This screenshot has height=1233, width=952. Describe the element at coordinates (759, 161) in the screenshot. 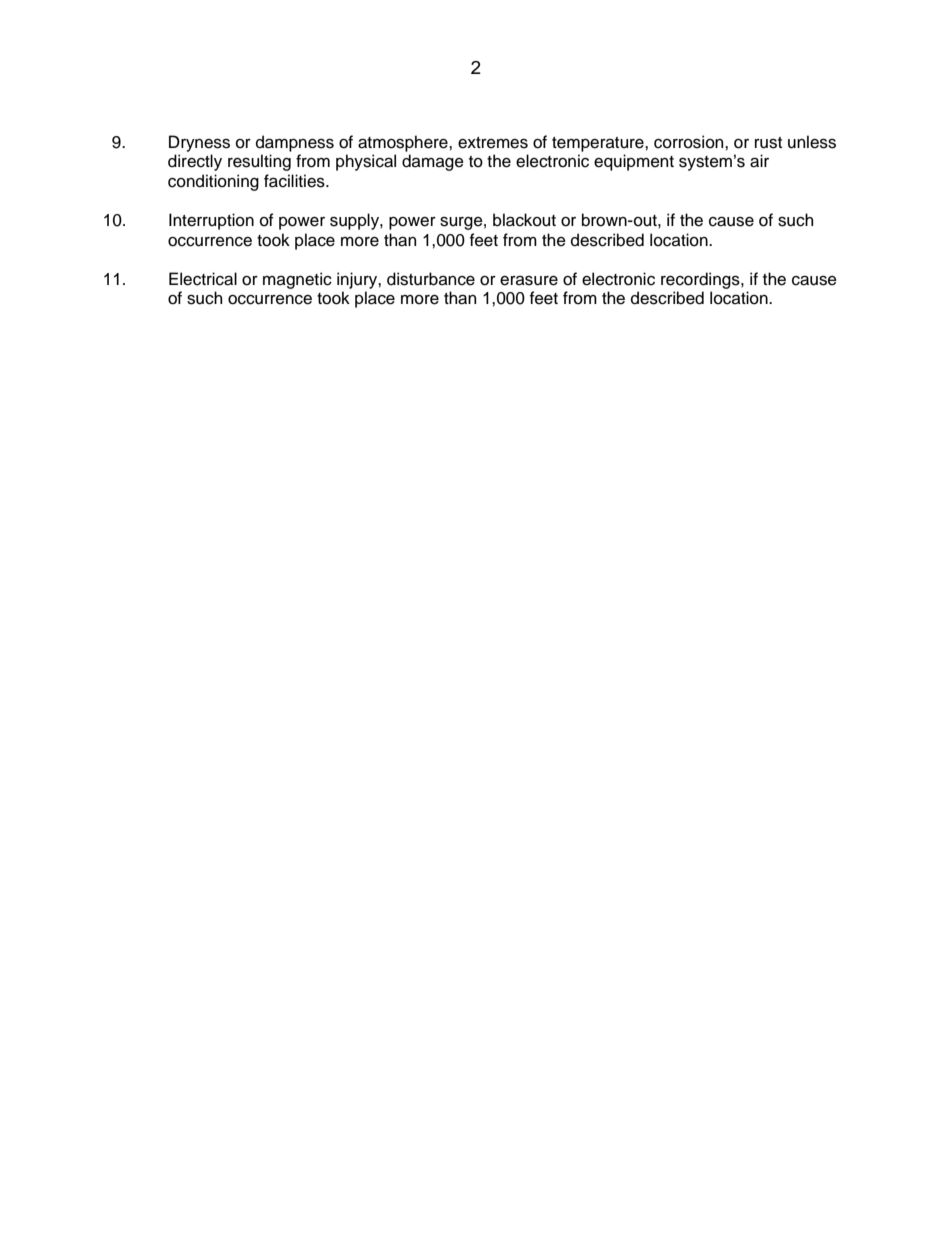

I see `air` at that location.
